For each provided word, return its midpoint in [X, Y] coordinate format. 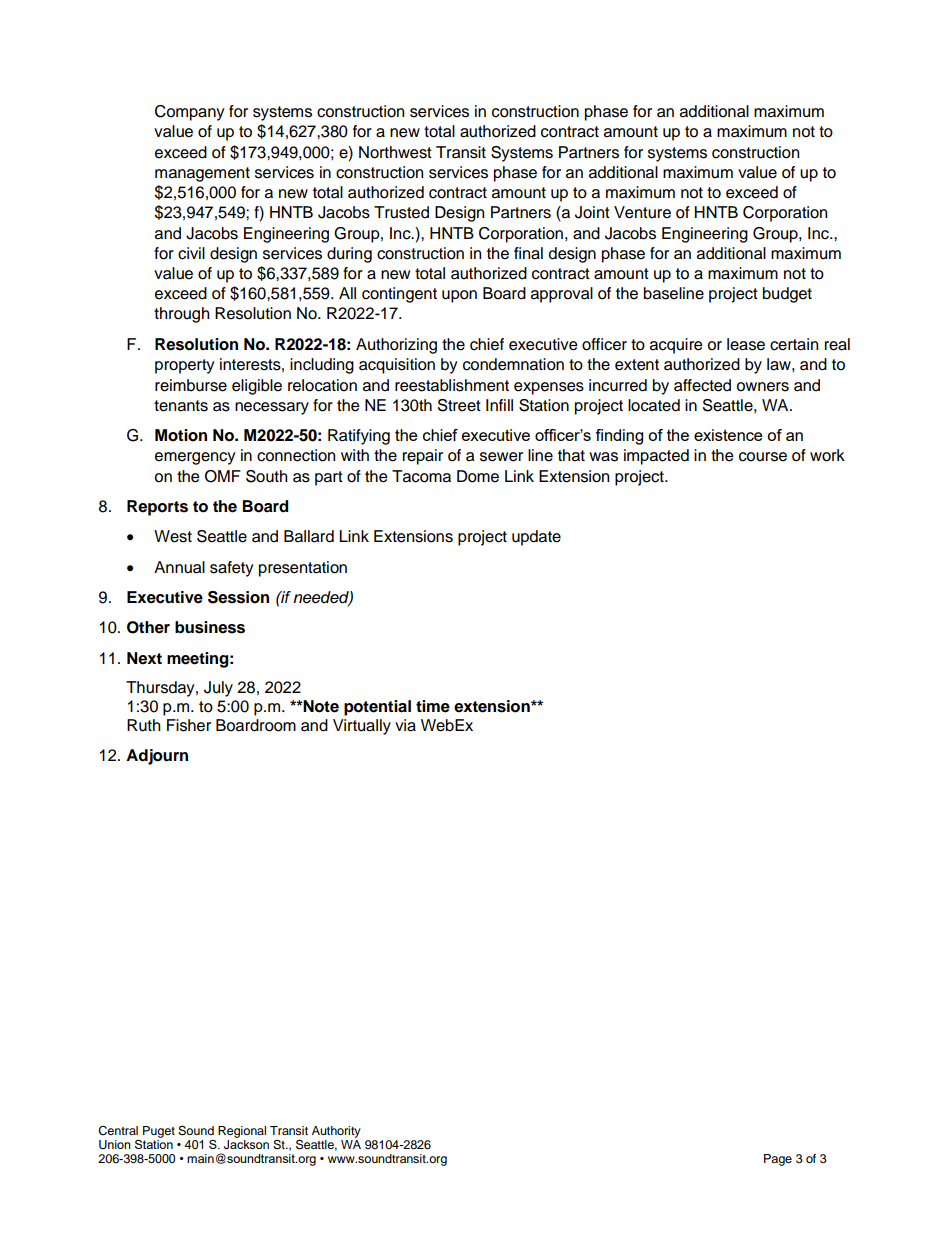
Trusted [401, 212]
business [210, 627]
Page [778, 1160]
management [202, 174]
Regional [242, 1132]
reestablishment [452, 385]
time [433, 706]
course [763, 457]
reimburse [191, 385]
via [405, 725]
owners [763, 387]
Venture [642, 212]
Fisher [189, 725]
